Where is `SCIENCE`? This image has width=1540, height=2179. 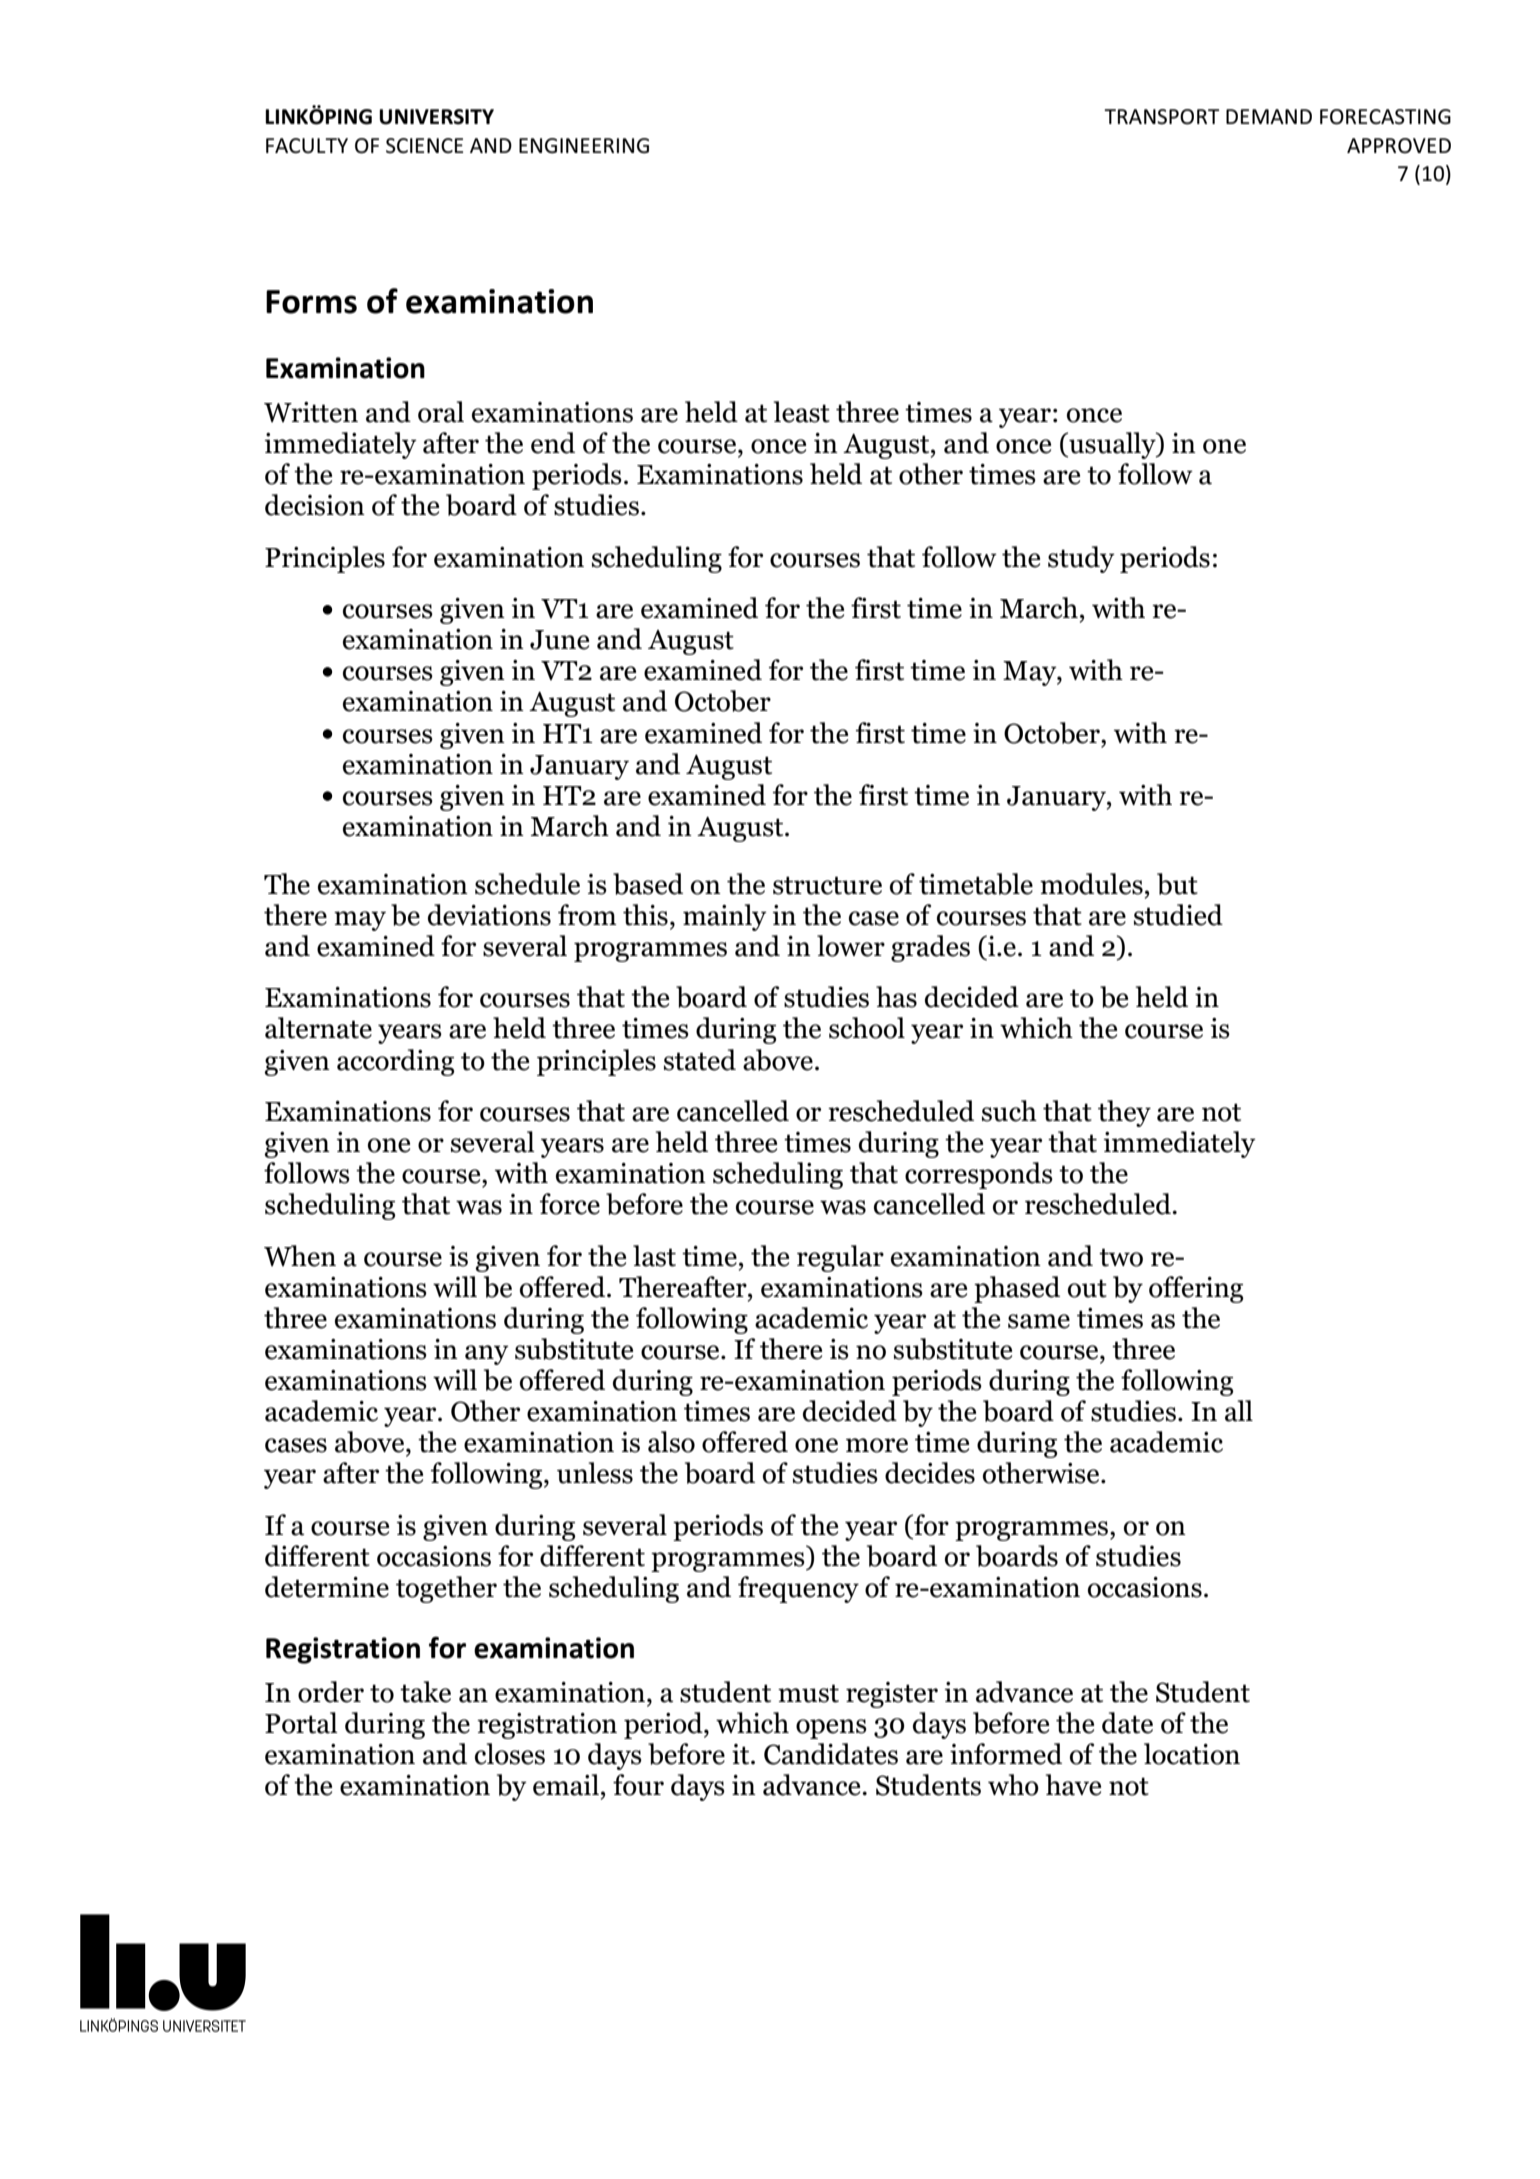 SCIENCE is located at coordinates (424, 146).
